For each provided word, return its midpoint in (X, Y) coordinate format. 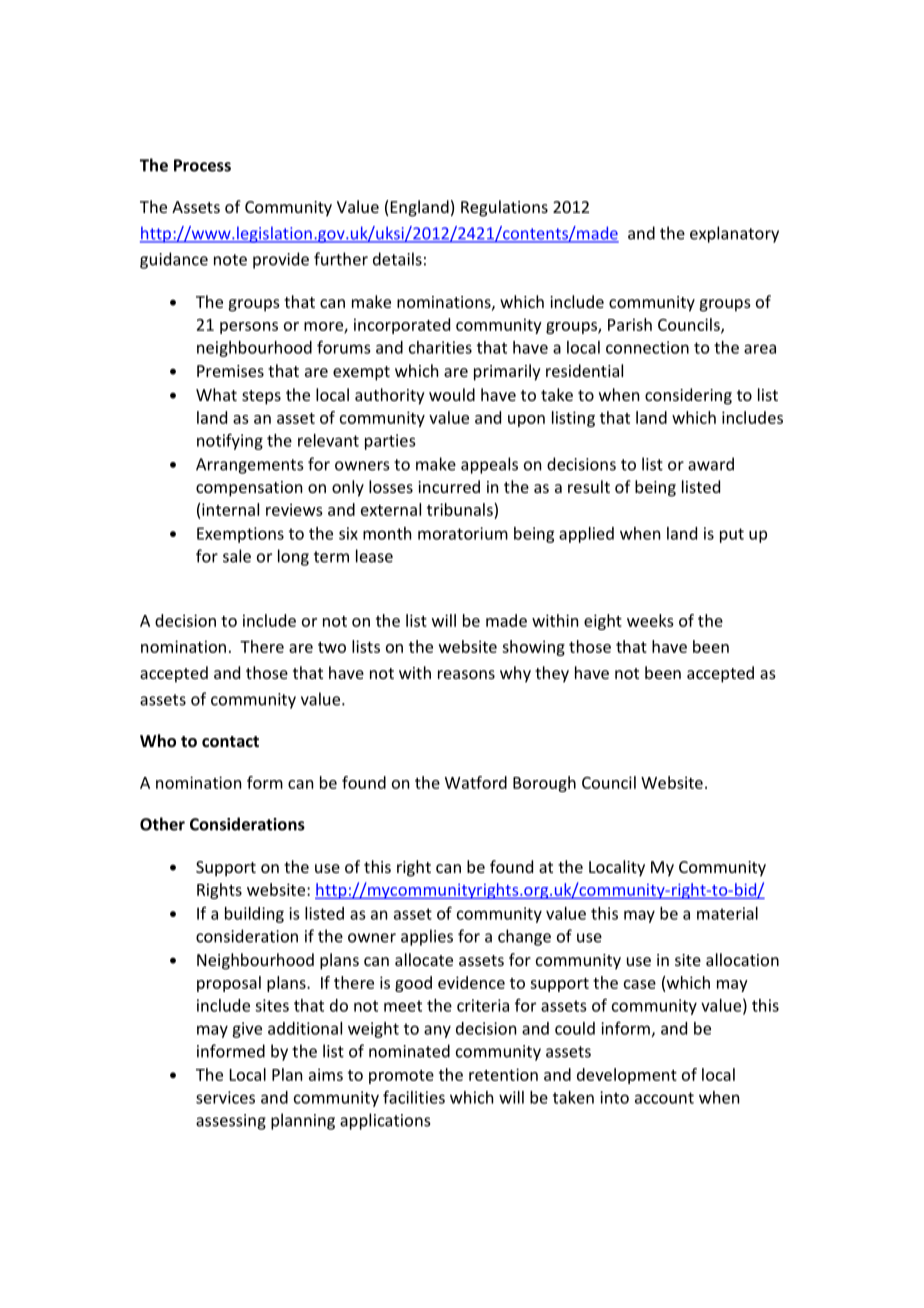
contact (230, 741)
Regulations (504, 208)
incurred (449, 486)
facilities (414, 1097)
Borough (544, 784)
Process (202, 165)
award (711, 464)
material (727, 913)
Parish (630, 324)
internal (230, 509)
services (225, 1097)
